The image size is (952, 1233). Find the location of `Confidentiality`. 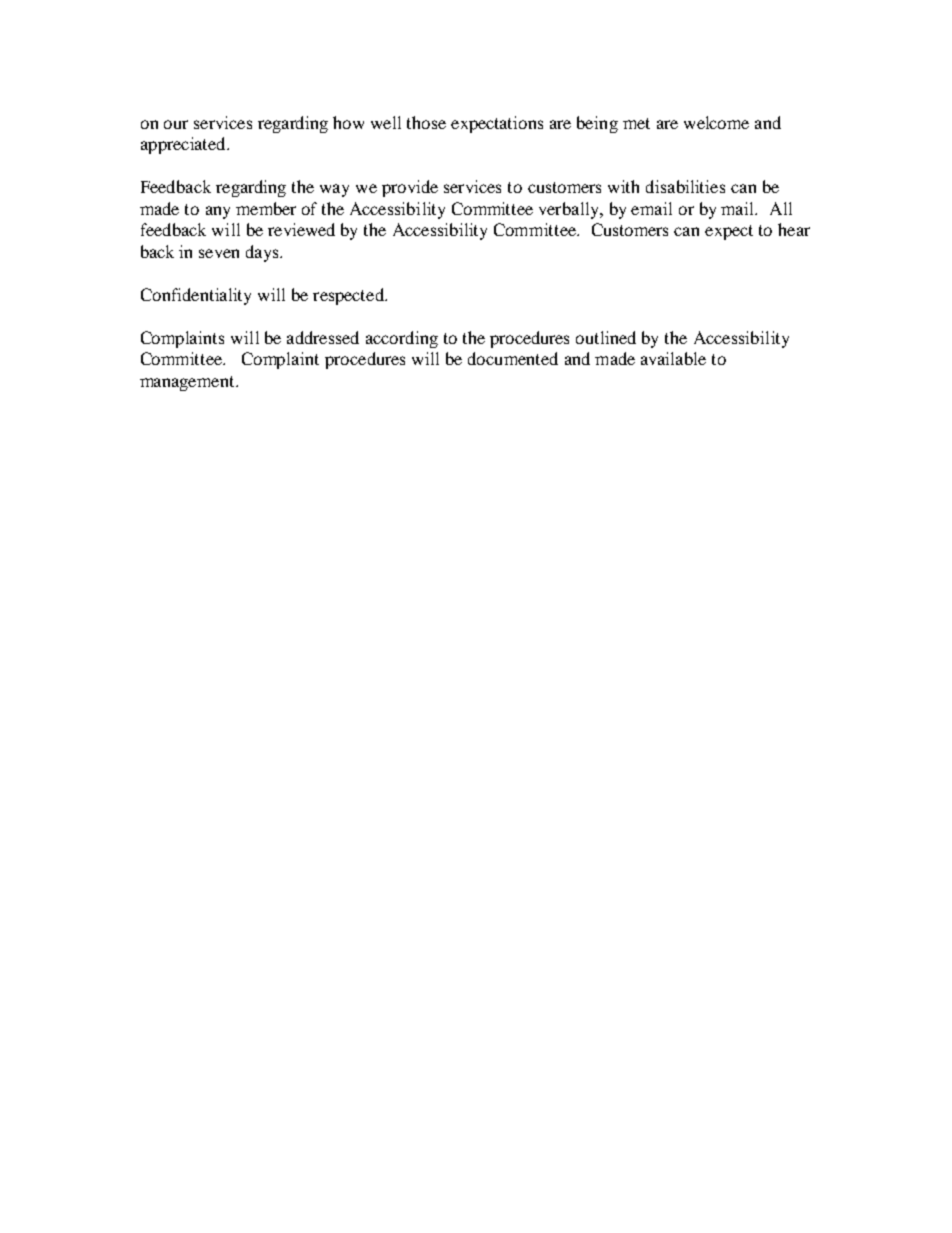

Confidentiality is located at coordinates (196, 296).
